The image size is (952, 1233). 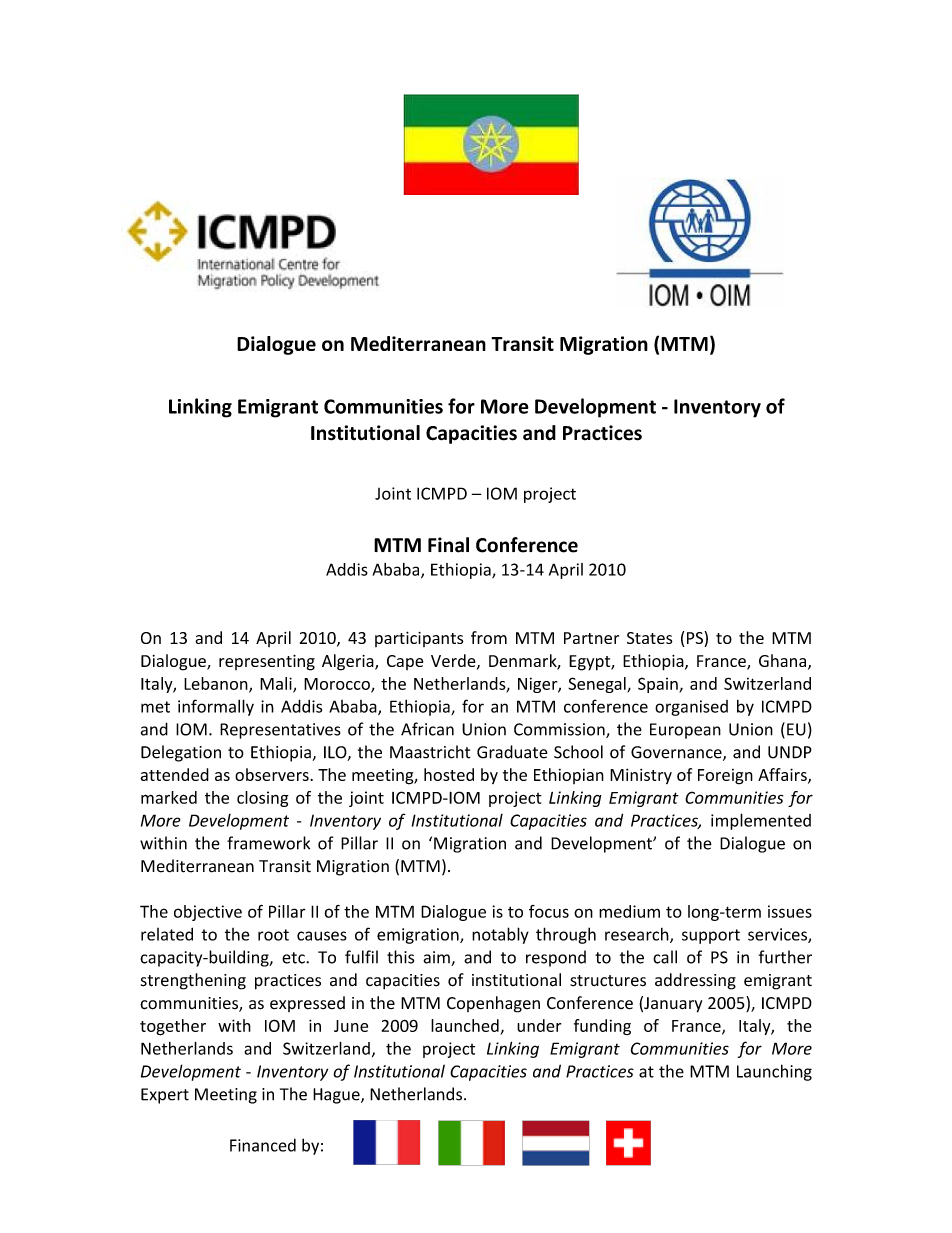 What do you see at coordinates (267, 662) in the page?
I see `representing` at bounding box center [267, 662].
